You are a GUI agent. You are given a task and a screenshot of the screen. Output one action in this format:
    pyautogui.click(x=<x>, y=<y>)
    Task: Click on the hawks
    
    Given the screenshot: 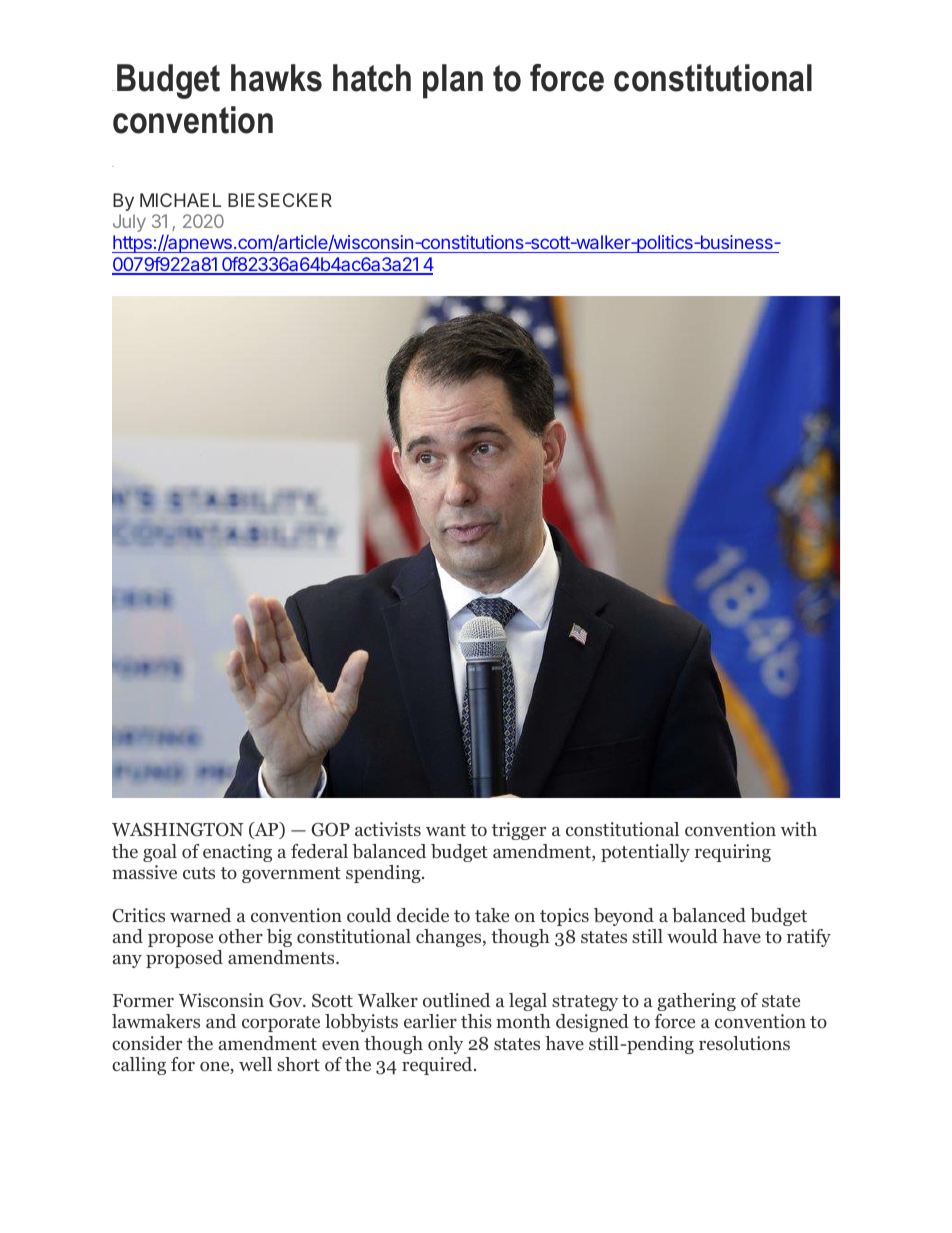 What is the action you would take?
    pyautogui.click(x=276, y=78)
